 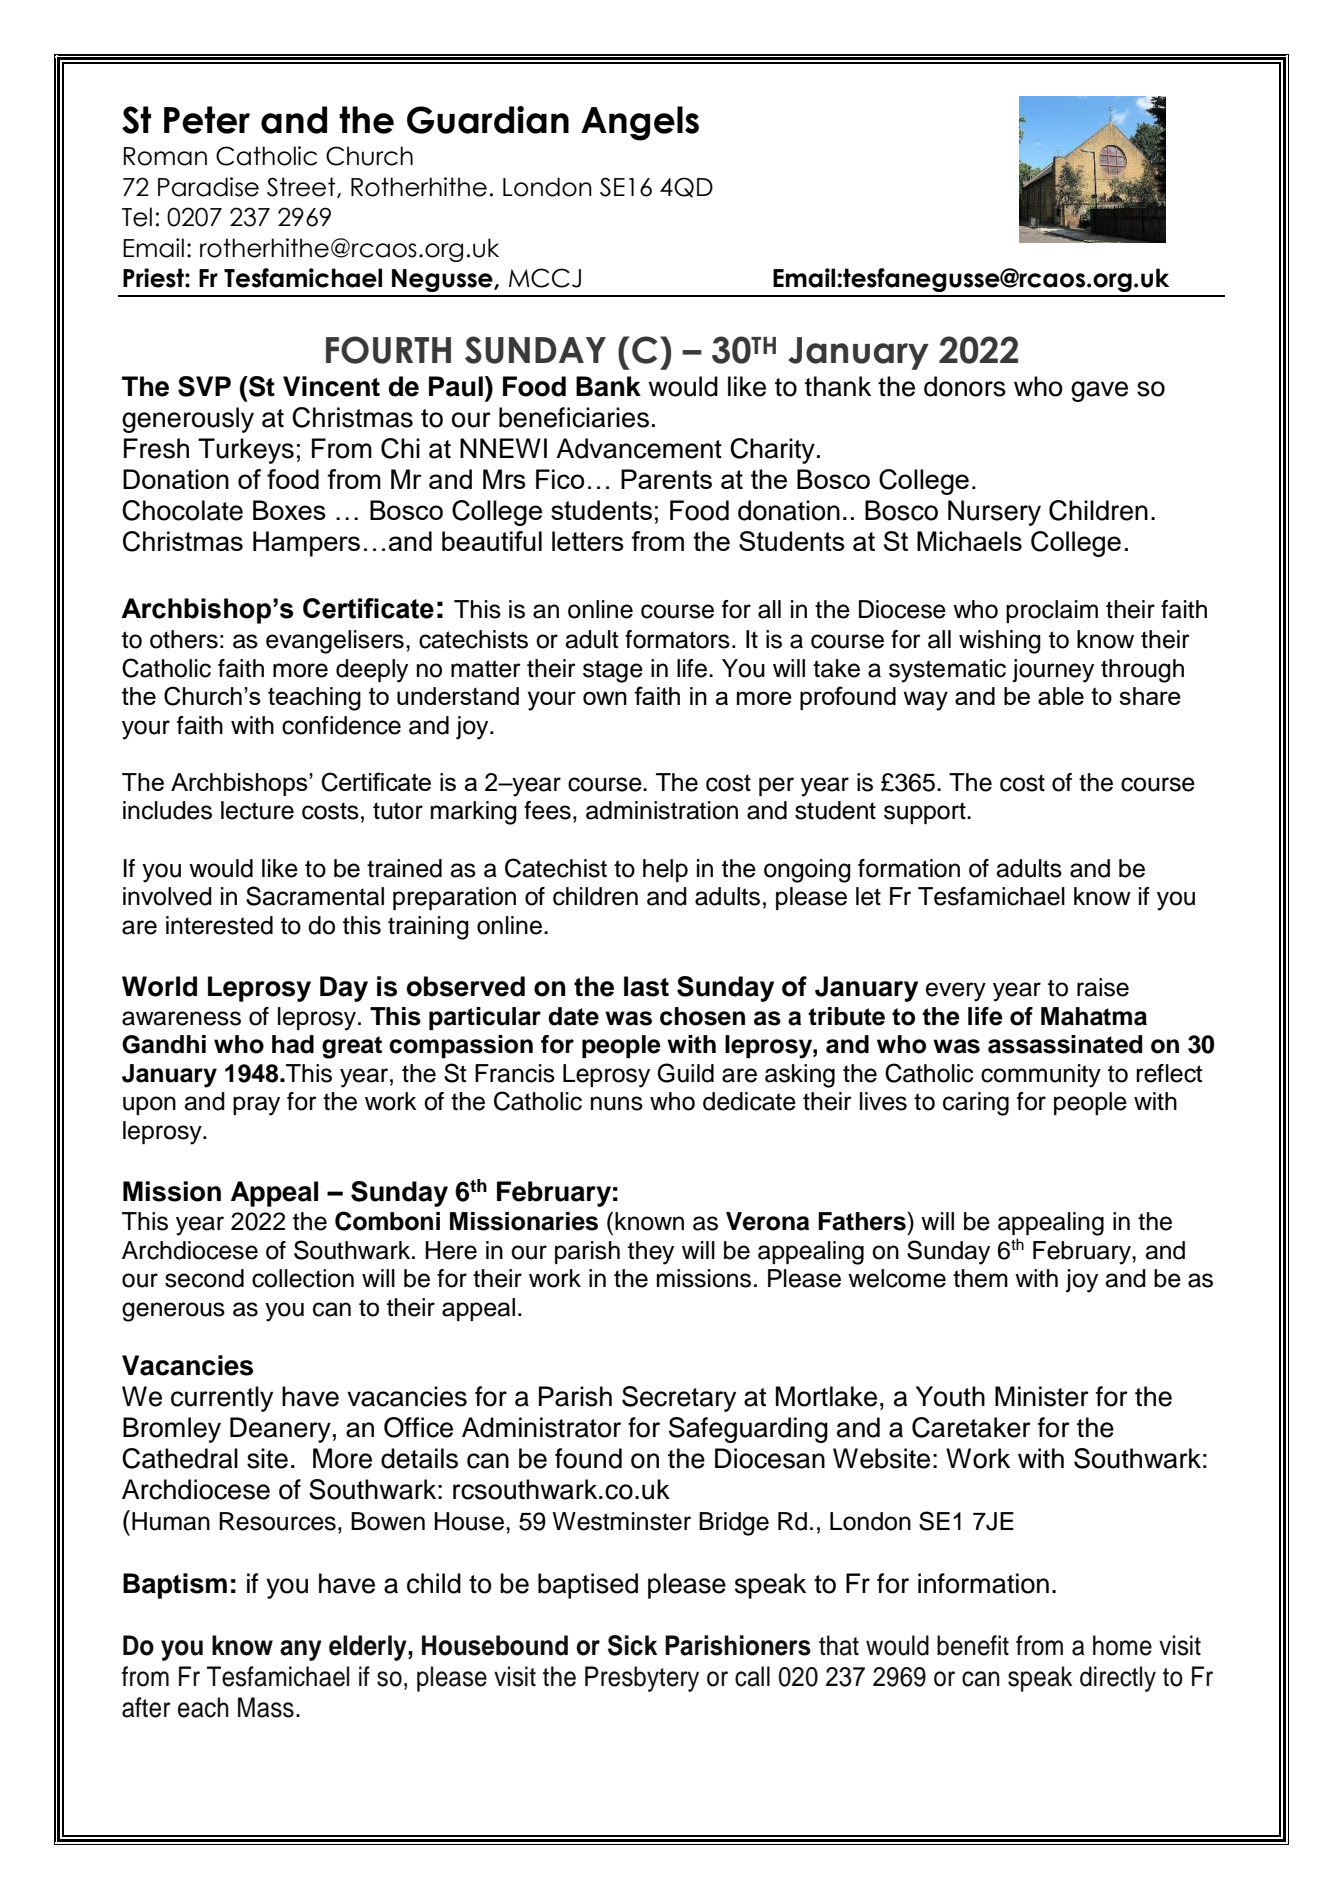 What do you see at coordinates (965, 386) in the image?
I see `donors` at bounding box center [965, 386].
